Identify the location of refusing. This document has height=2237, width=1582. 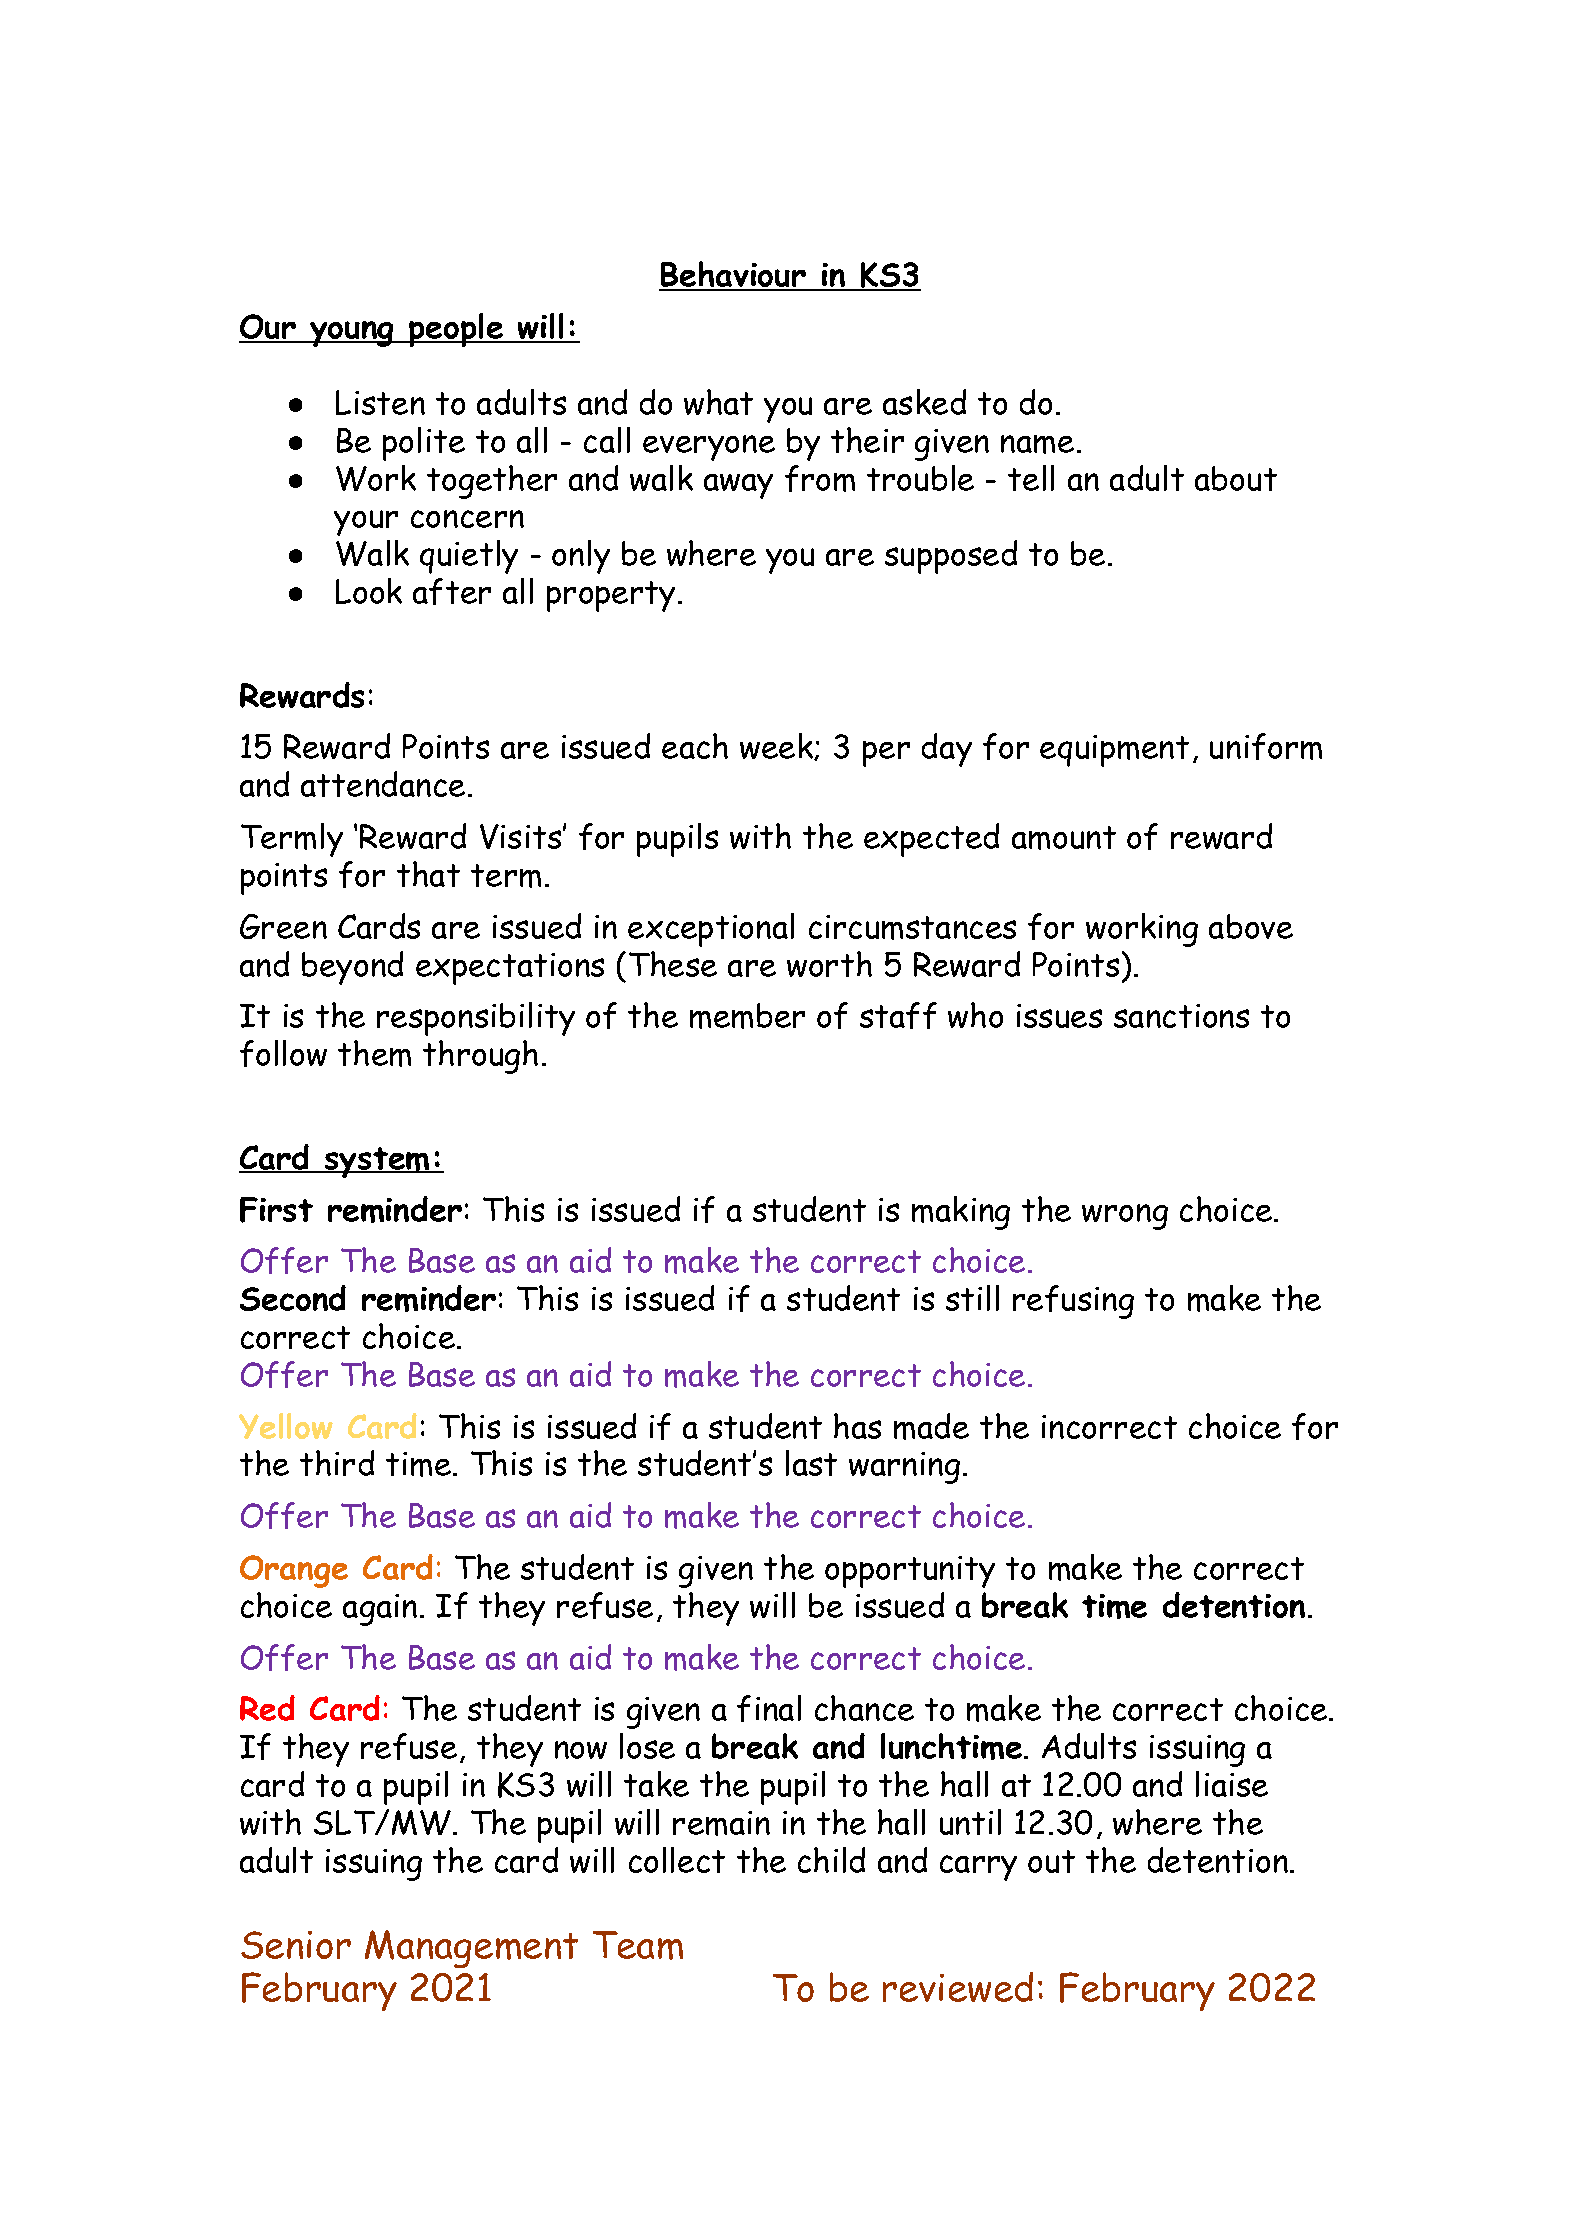
(1073, 1302).
